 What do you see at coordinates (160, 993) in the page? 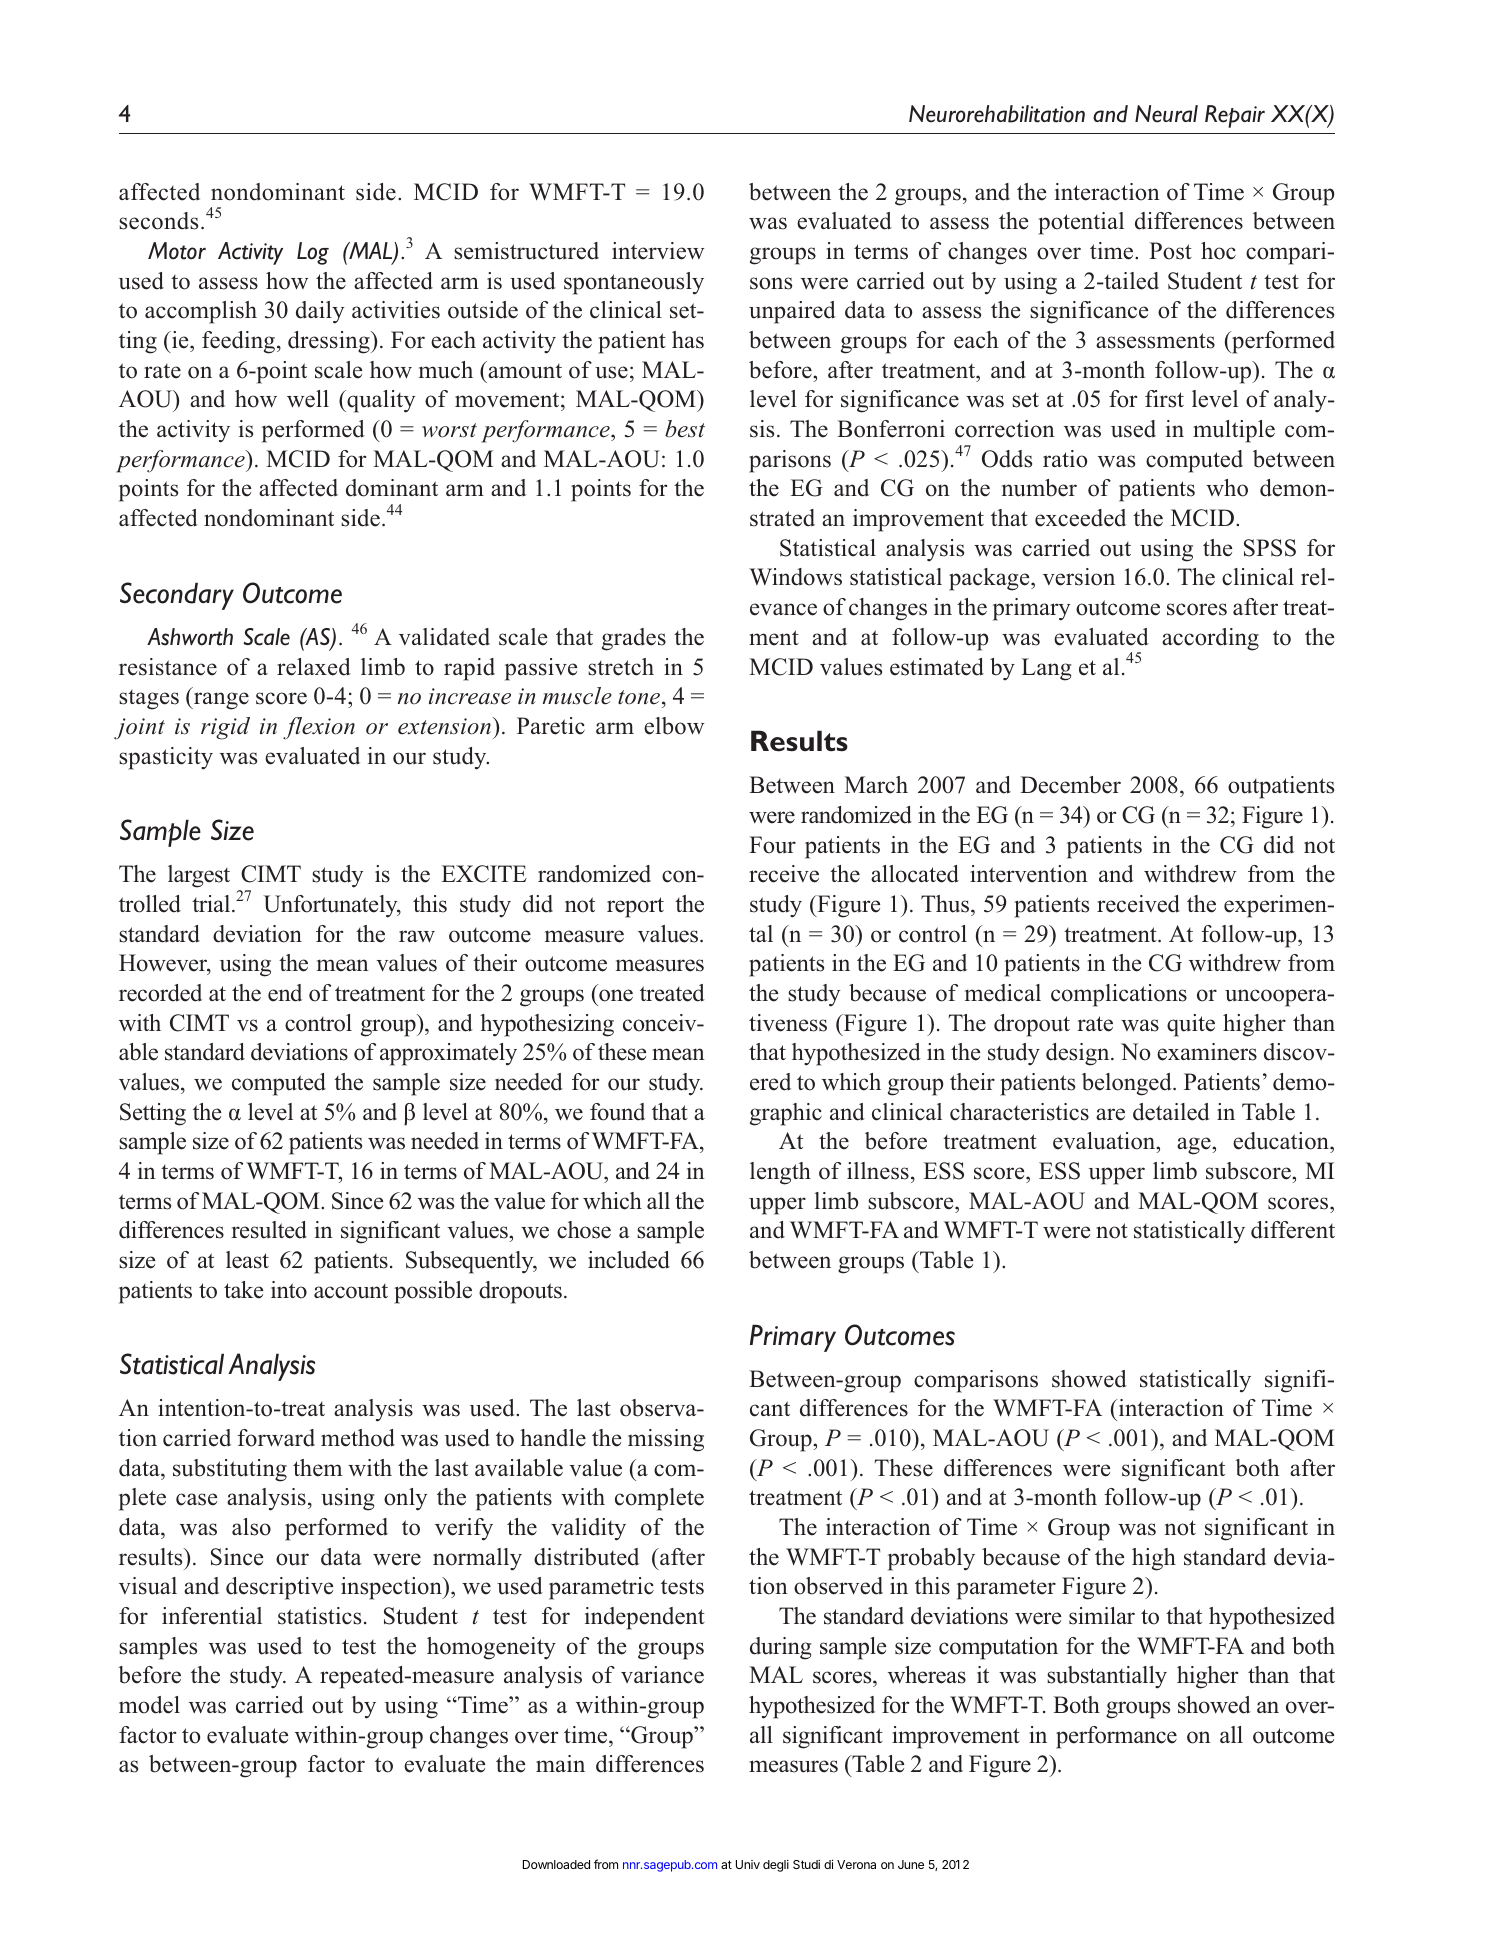
I see `recorded` at bounding box center [160, 993].
